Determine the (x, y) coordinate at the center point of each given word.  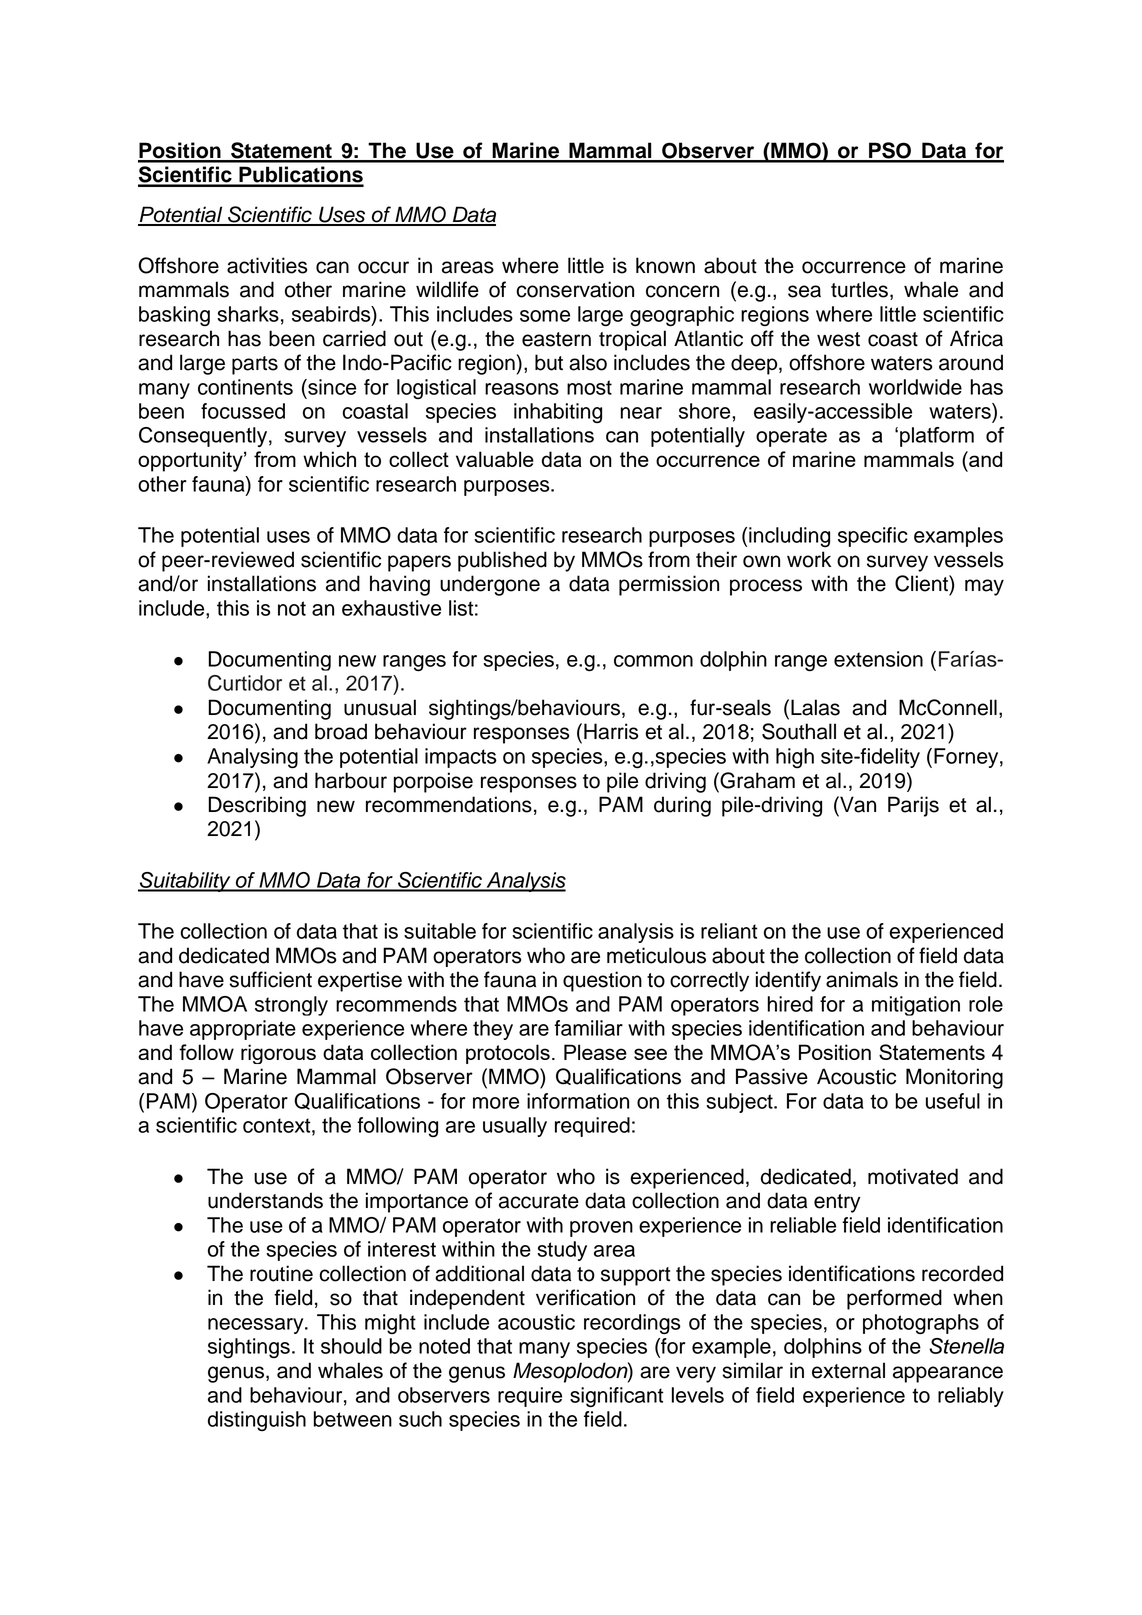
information (578, 1101)
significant (616, 1397)
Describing (257, 806)
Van (857, 804)
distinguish (257, 1421)
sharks (248, 314)
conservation (575, 289)
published (502, 561)
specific (873, 537)
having (400, 585)
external (848, 1370)
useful (953, 1101)
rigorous (278, 1054)
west (838, 339)
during (682, 806)
